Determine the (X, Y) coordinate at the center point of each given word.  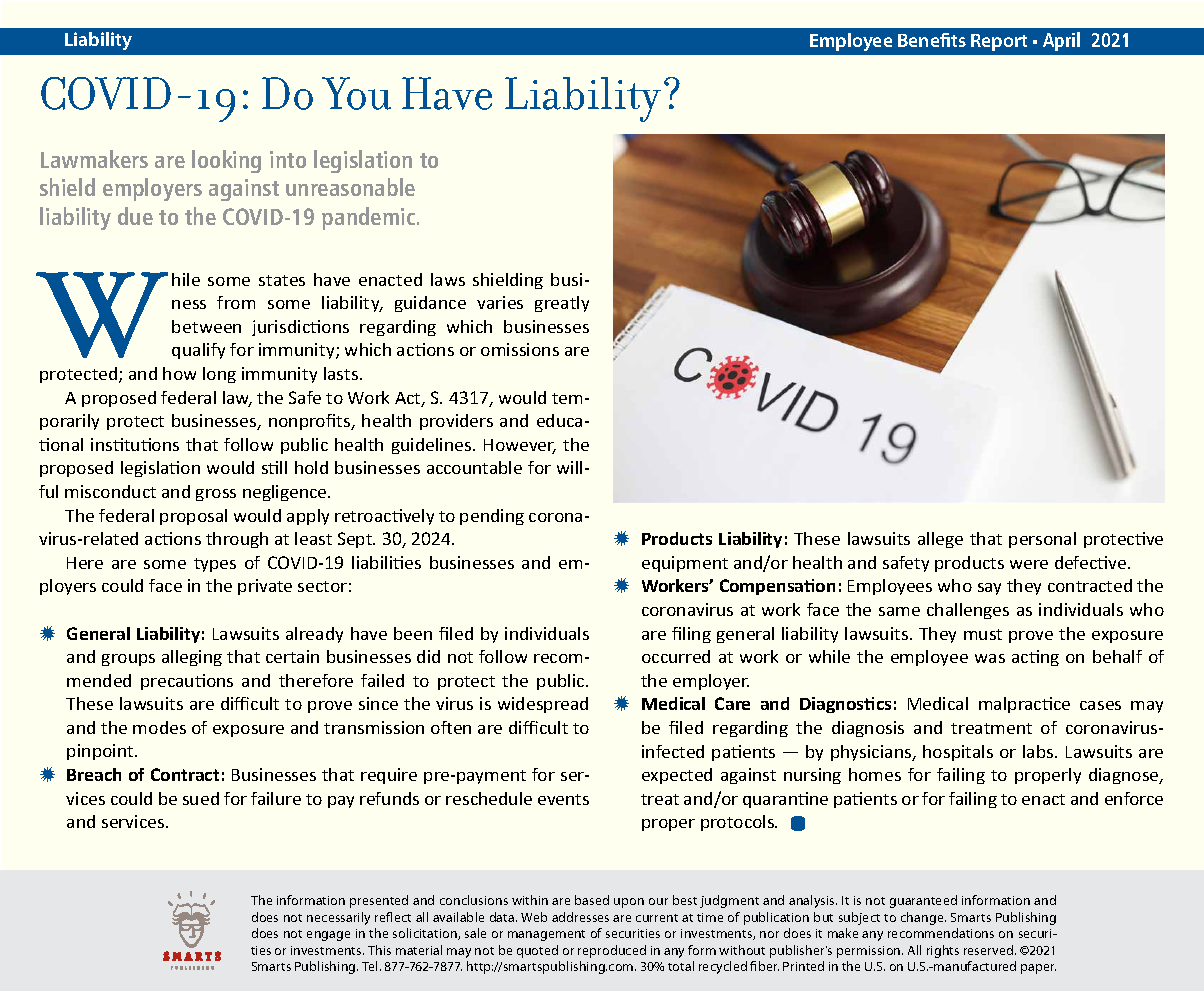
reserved (990, 950)
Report (999, 42)
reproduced (612, 951)
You (356, 93)
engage (328, 936)
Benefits (932, 40)
